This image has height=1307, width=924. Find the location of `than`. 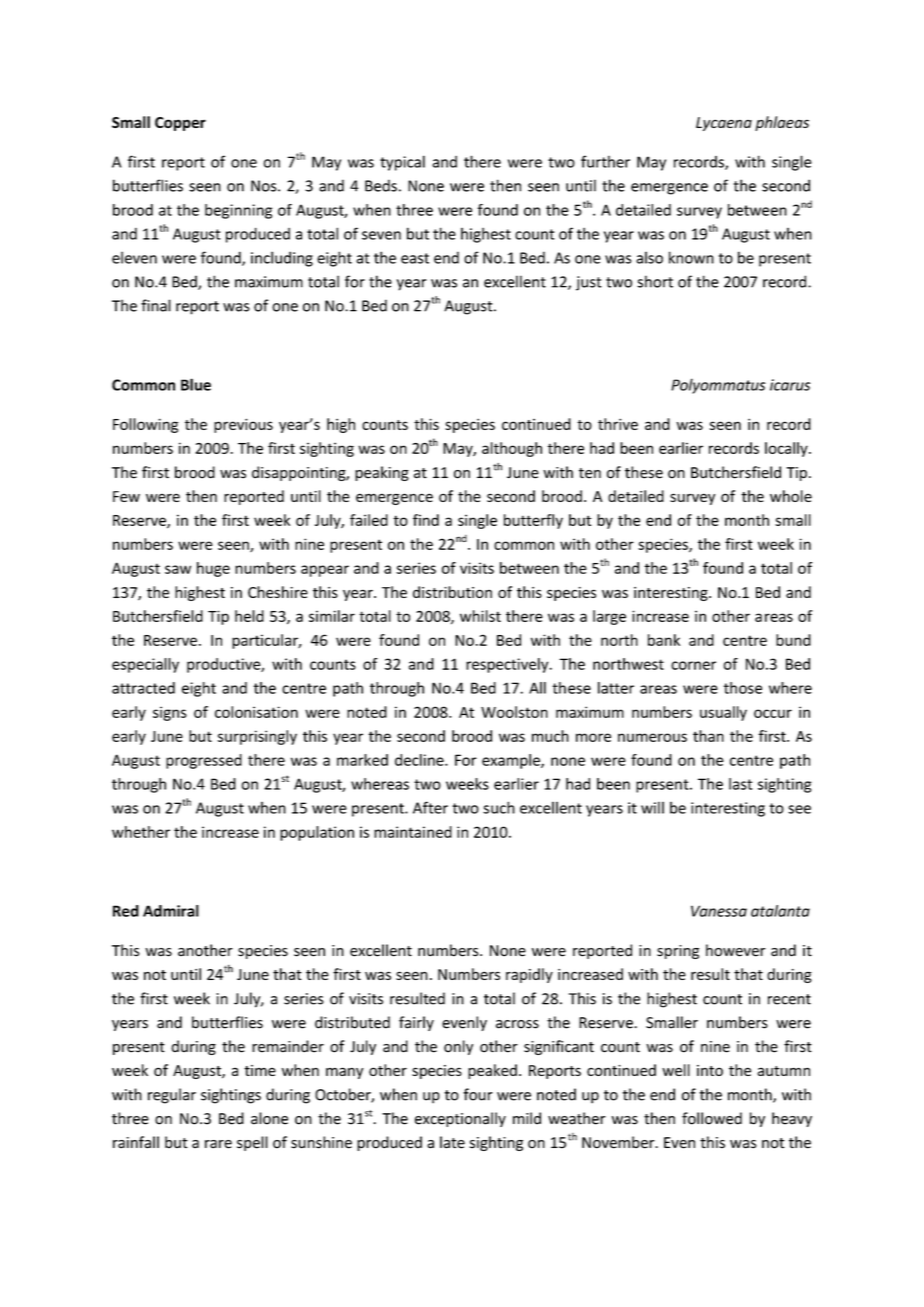

than is located at coordinates (708, 736).
